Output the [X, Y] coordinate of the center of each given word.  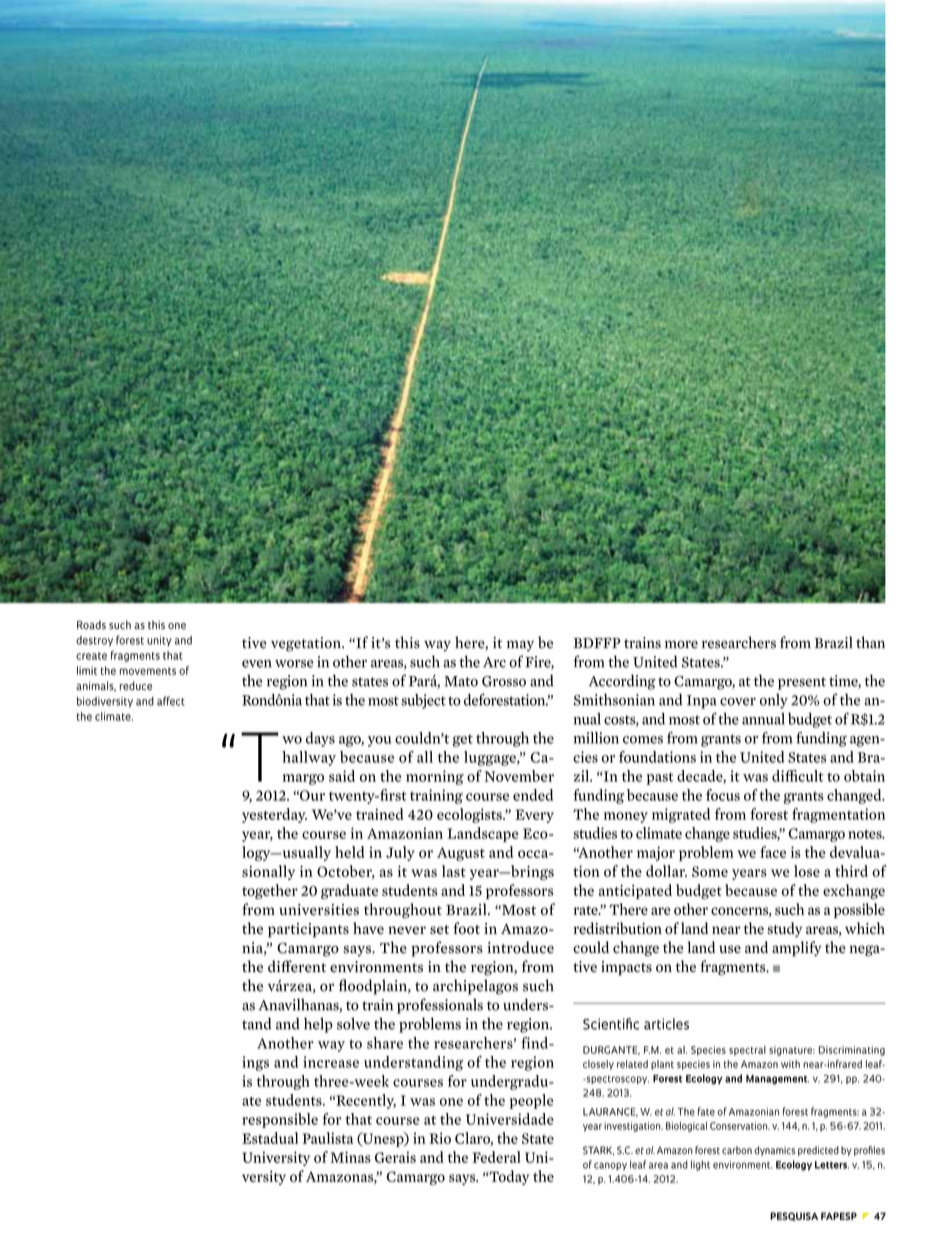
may [520, 646]
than [870, 642]
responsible [280, 1120]
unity [159, 641]
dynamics [774, 1151]
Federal [496, 1157]
